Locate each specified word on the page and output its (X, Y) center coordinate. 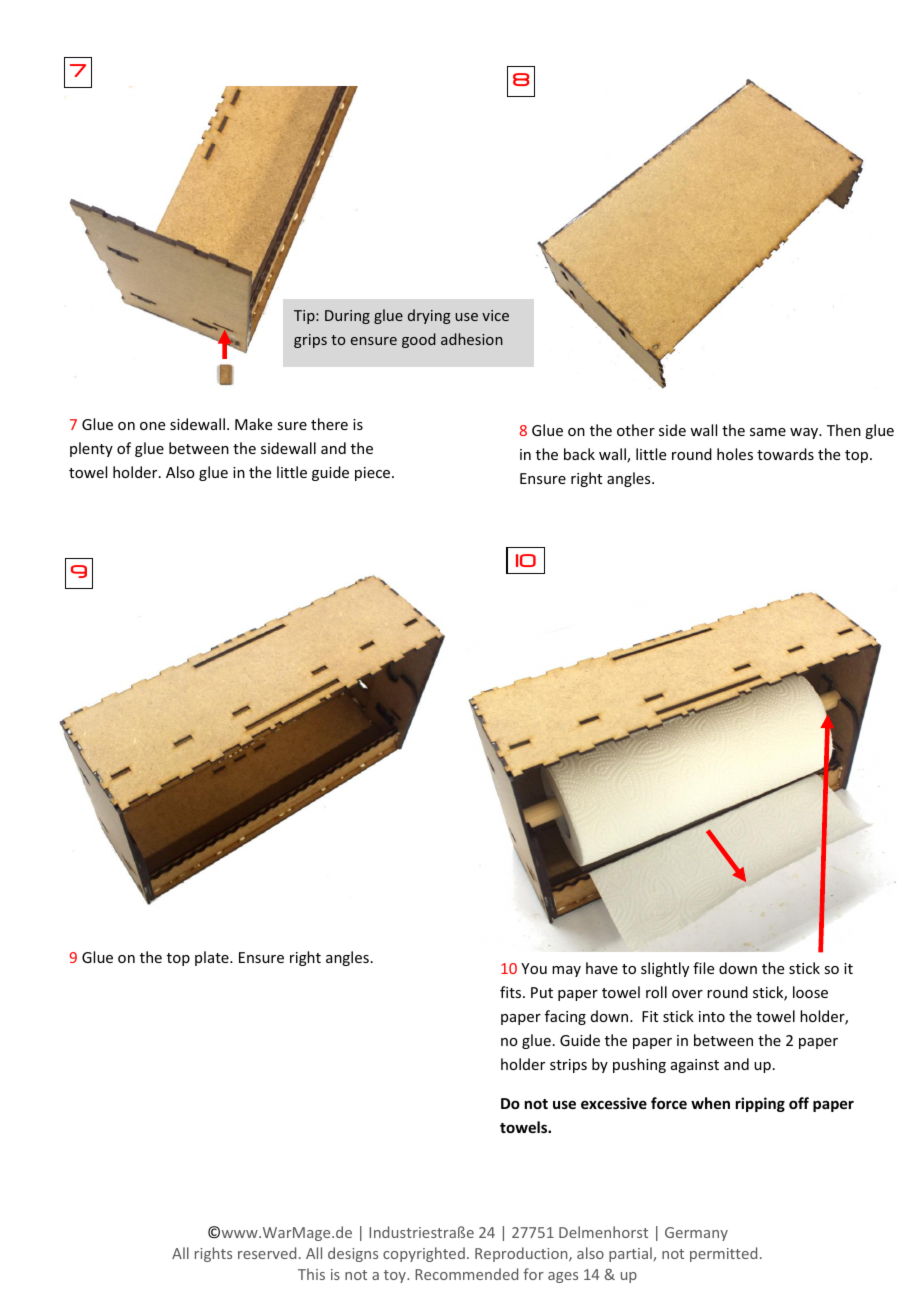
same (768, 432)
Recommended (466, 1274)
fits (512, 992)
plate (213, 958)
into (712, 1016)
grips (310, 341)
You (534, 968)
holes (735, 454)
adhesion (472, 339)
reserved (267, 1253)
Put (542, 992)
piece (374, 474)
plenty (91, 449)
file (703, 968)
